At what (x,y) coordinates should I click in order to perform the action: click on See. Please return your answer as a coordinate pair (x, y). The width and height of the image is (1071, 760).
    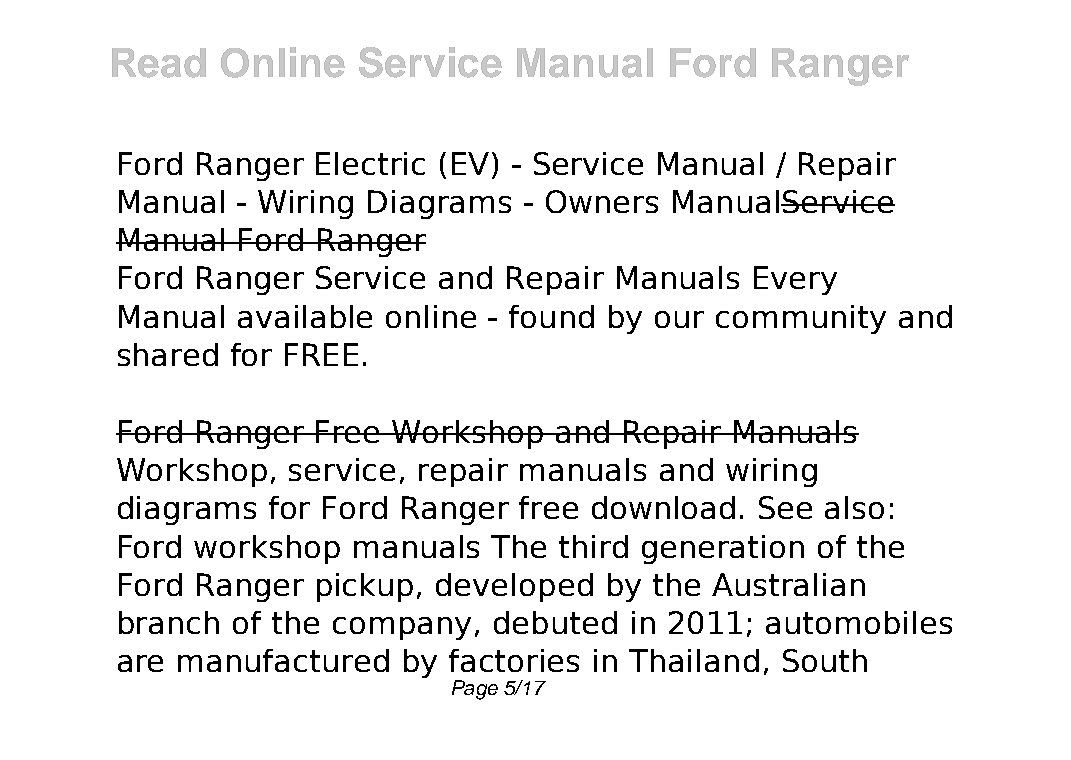
    Looking at the image, I should click on (785, 507).
